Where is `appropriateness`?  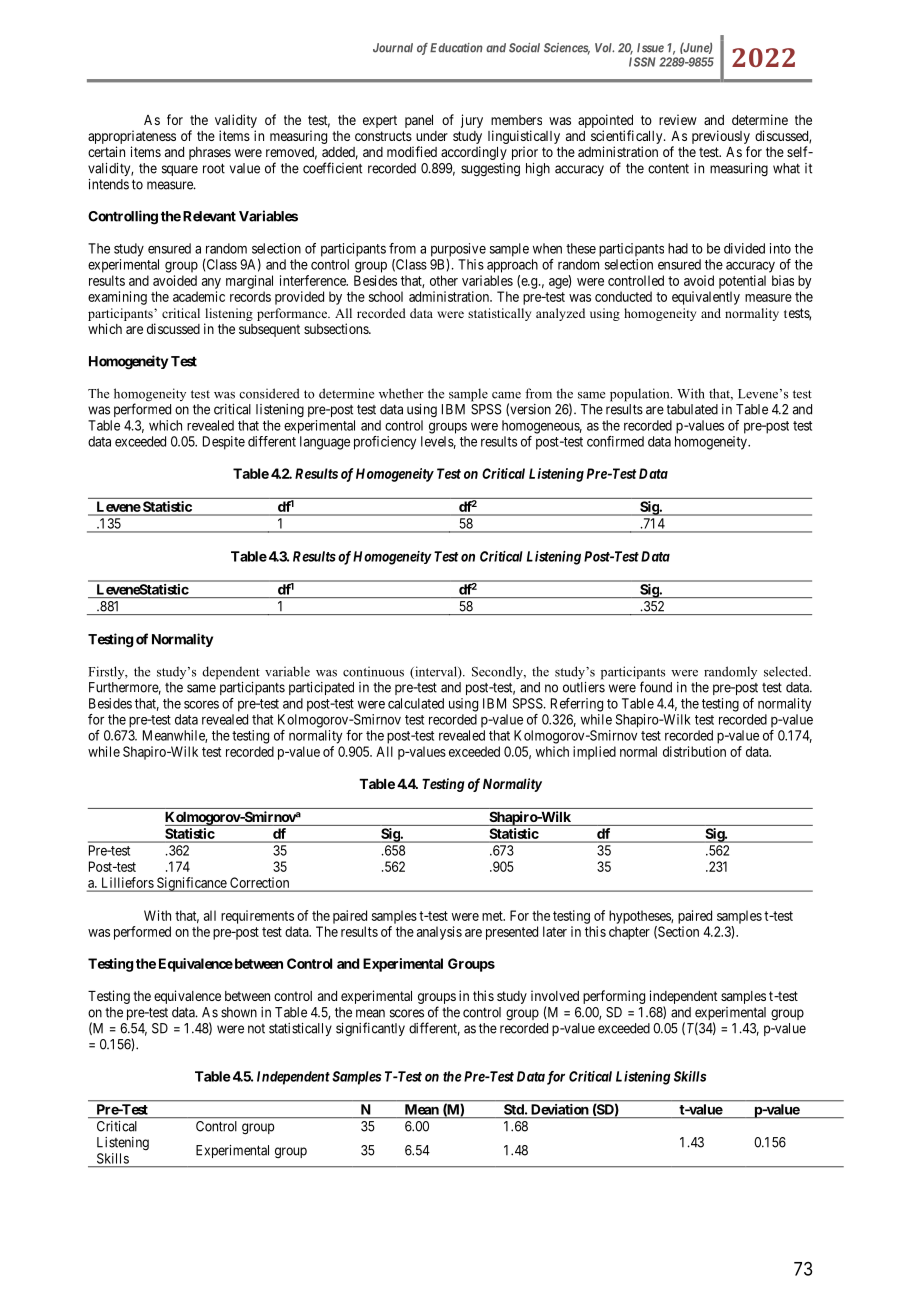 appropriateness is located at coordinates (132, 137).
